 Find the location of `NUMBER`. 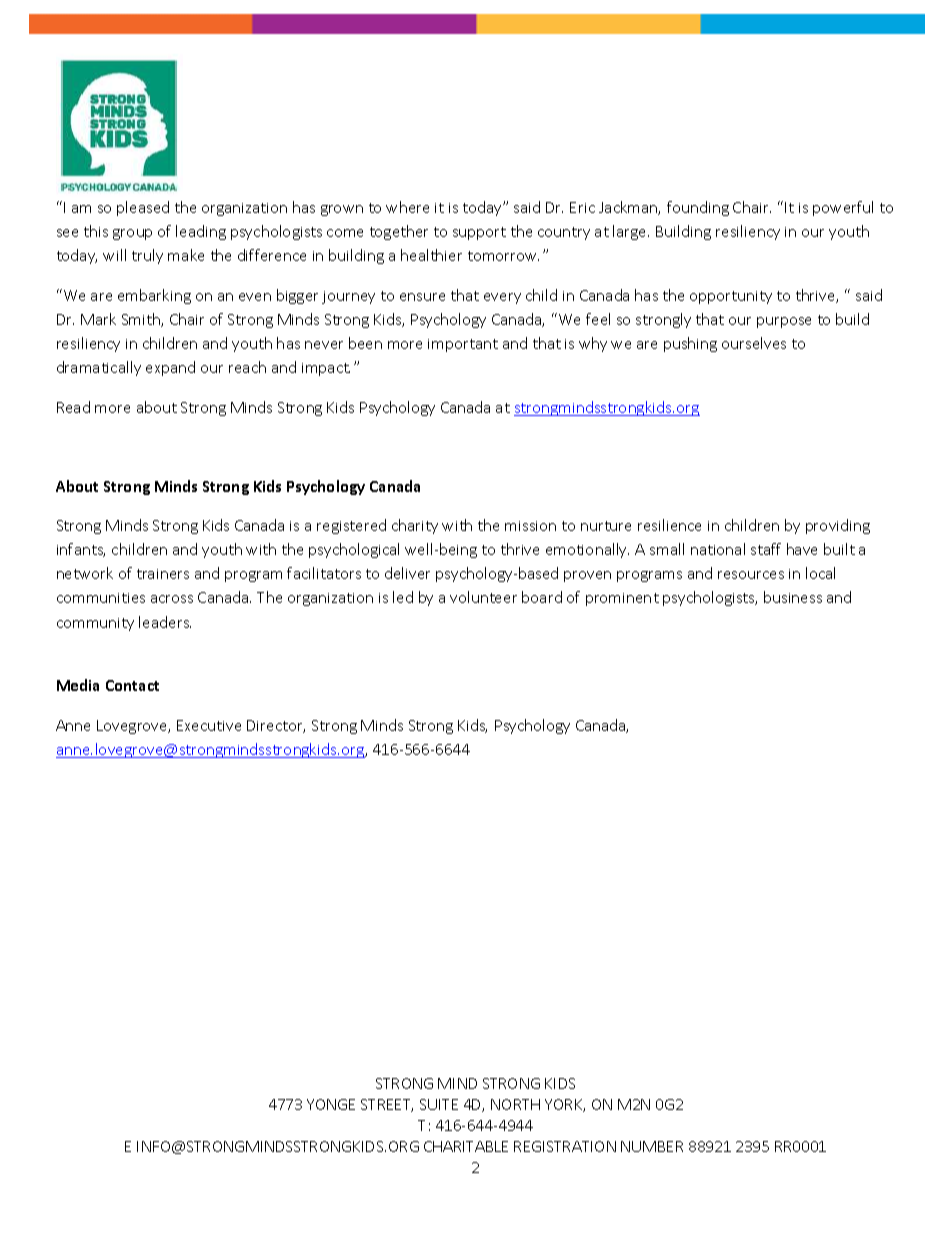

NUMBER is located at coordinates (652, 1146).
